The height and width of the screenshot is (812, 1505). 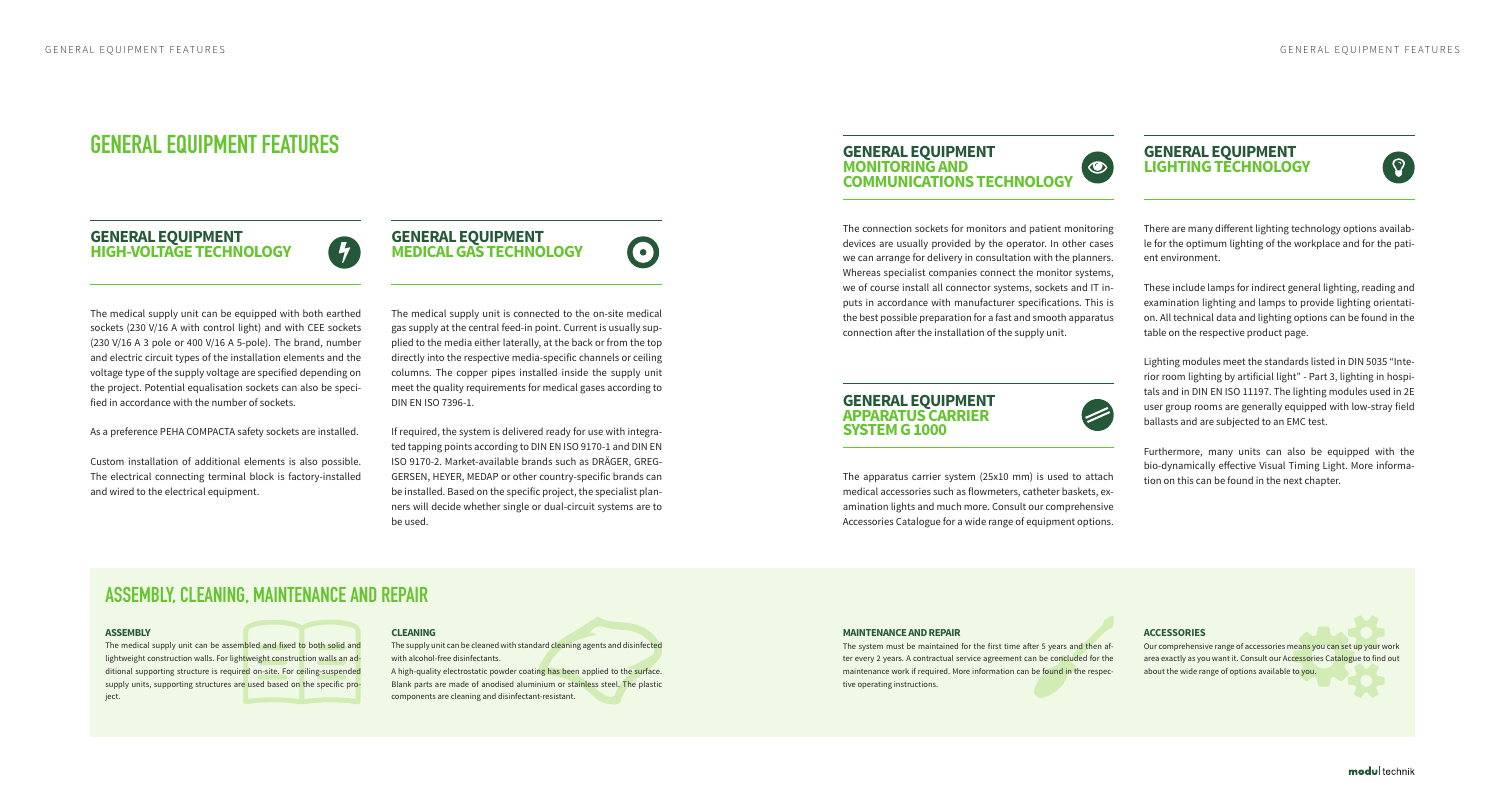 What do you see at coordinates (1323, 361) in the screenshot?
I see `listed` at bounding box center [1323, 361].
